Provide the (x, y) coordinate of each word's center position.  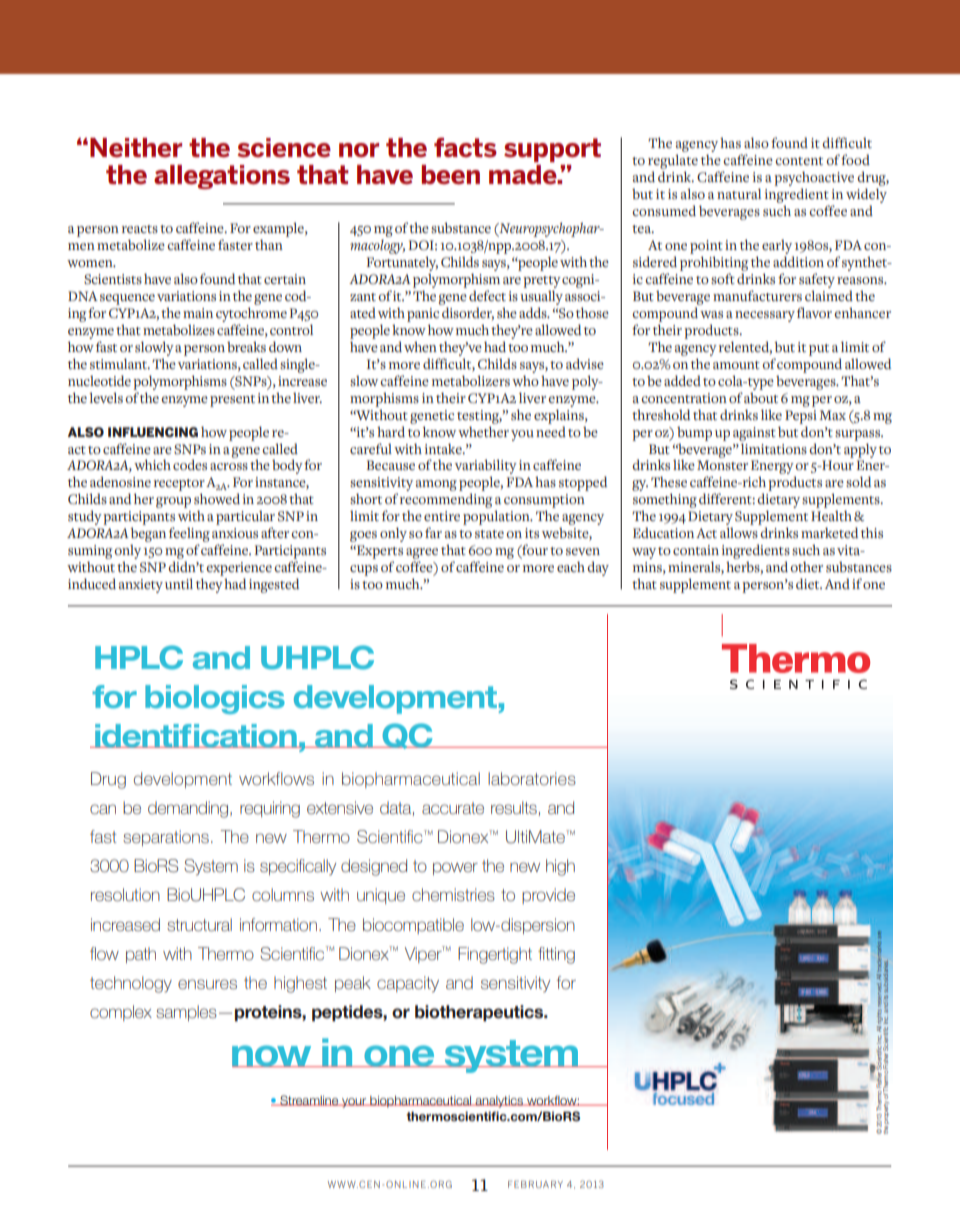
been (451, 175)
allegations (222, 177)
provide (548, 896)
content (799, 161)
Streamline (309, 1100)
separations (166, 838)
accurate (453, 808)
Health (831, 515)
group (173, 502)
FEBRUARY (535, 1184)
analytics (499, 1102)
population (497, 517)
